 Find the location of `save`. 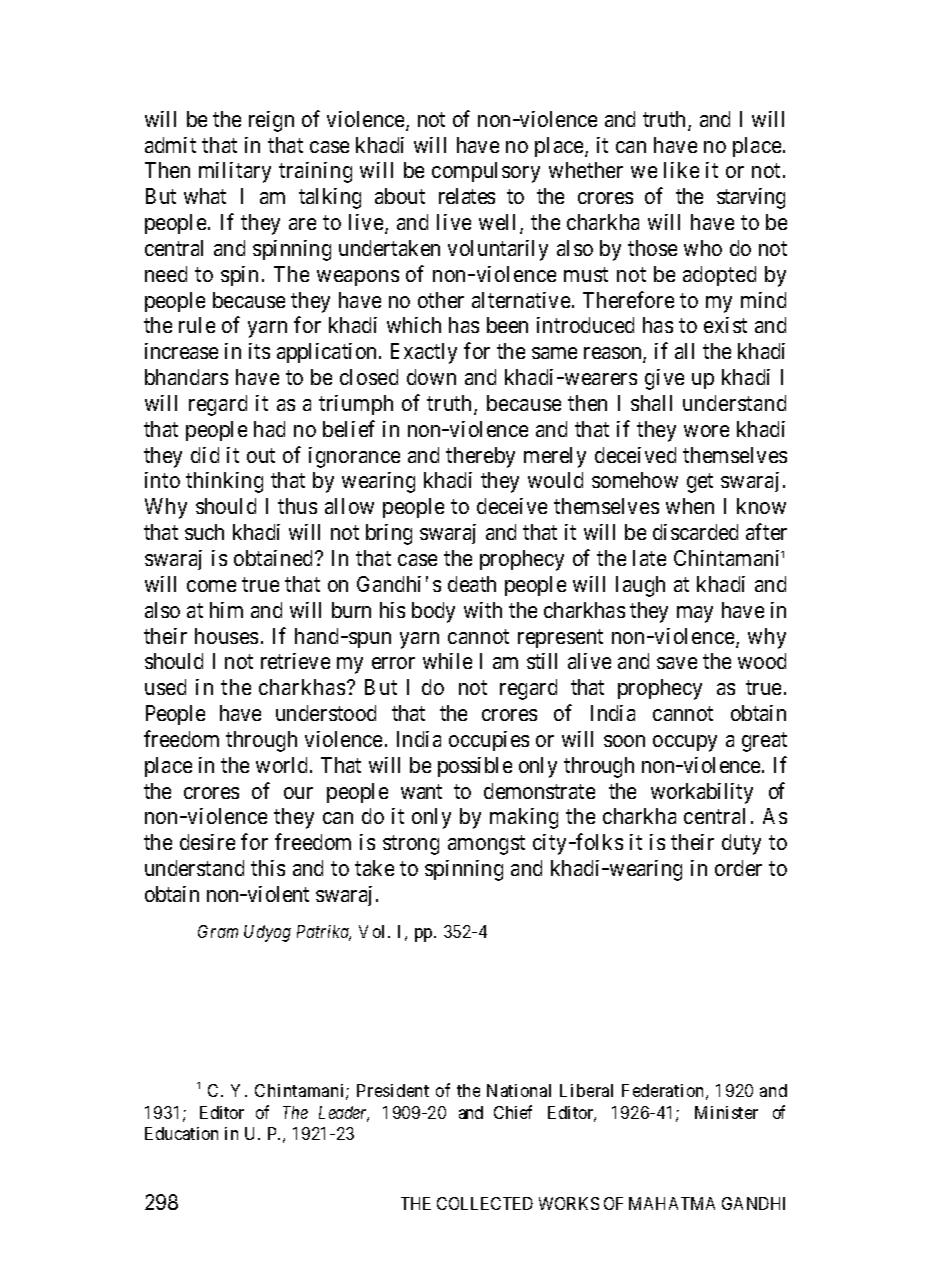

save is located at coordinates (677, 663).
